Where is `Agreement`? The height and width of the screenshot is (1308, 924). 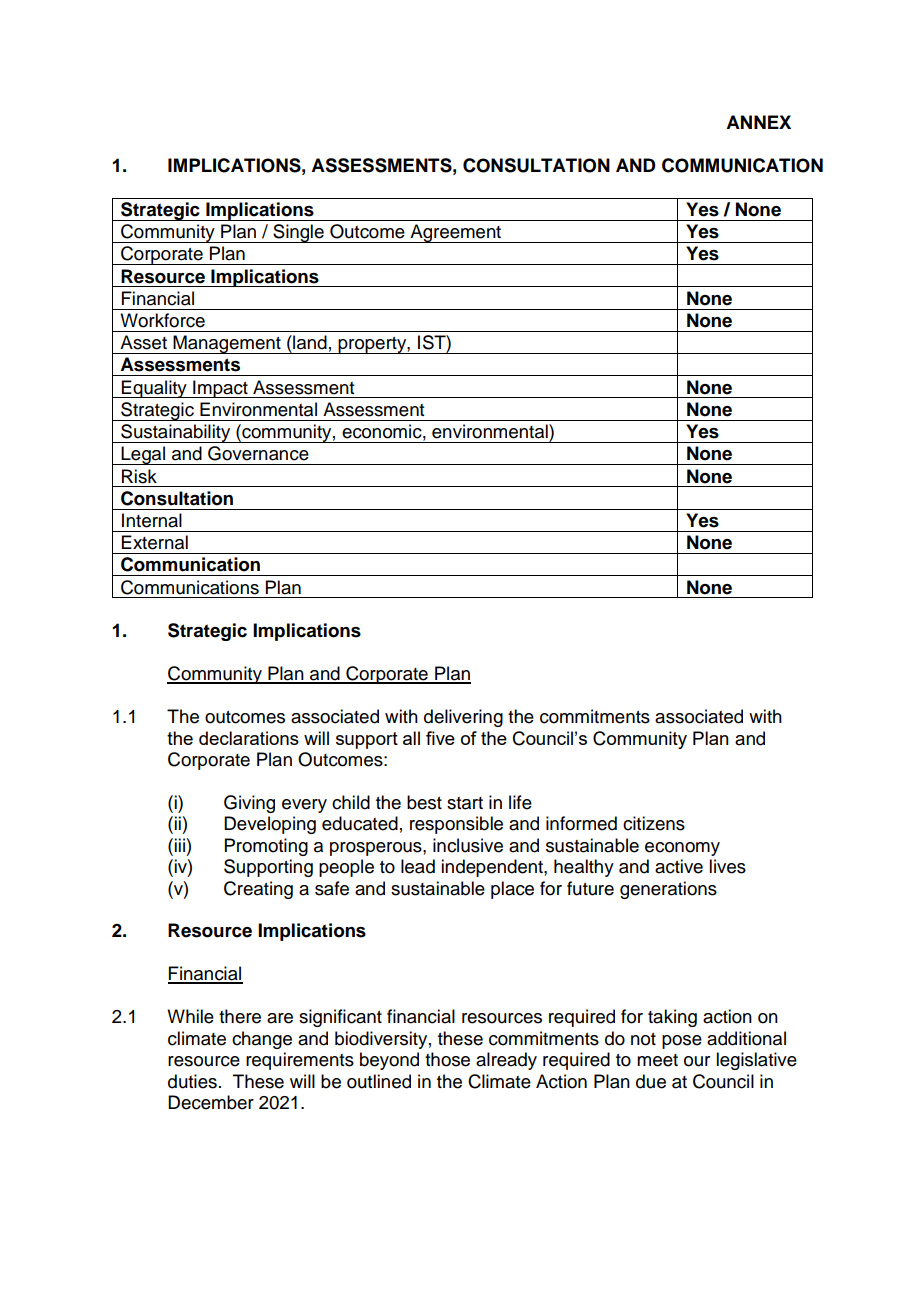
Agreement is located at coordinates (456, 233).
